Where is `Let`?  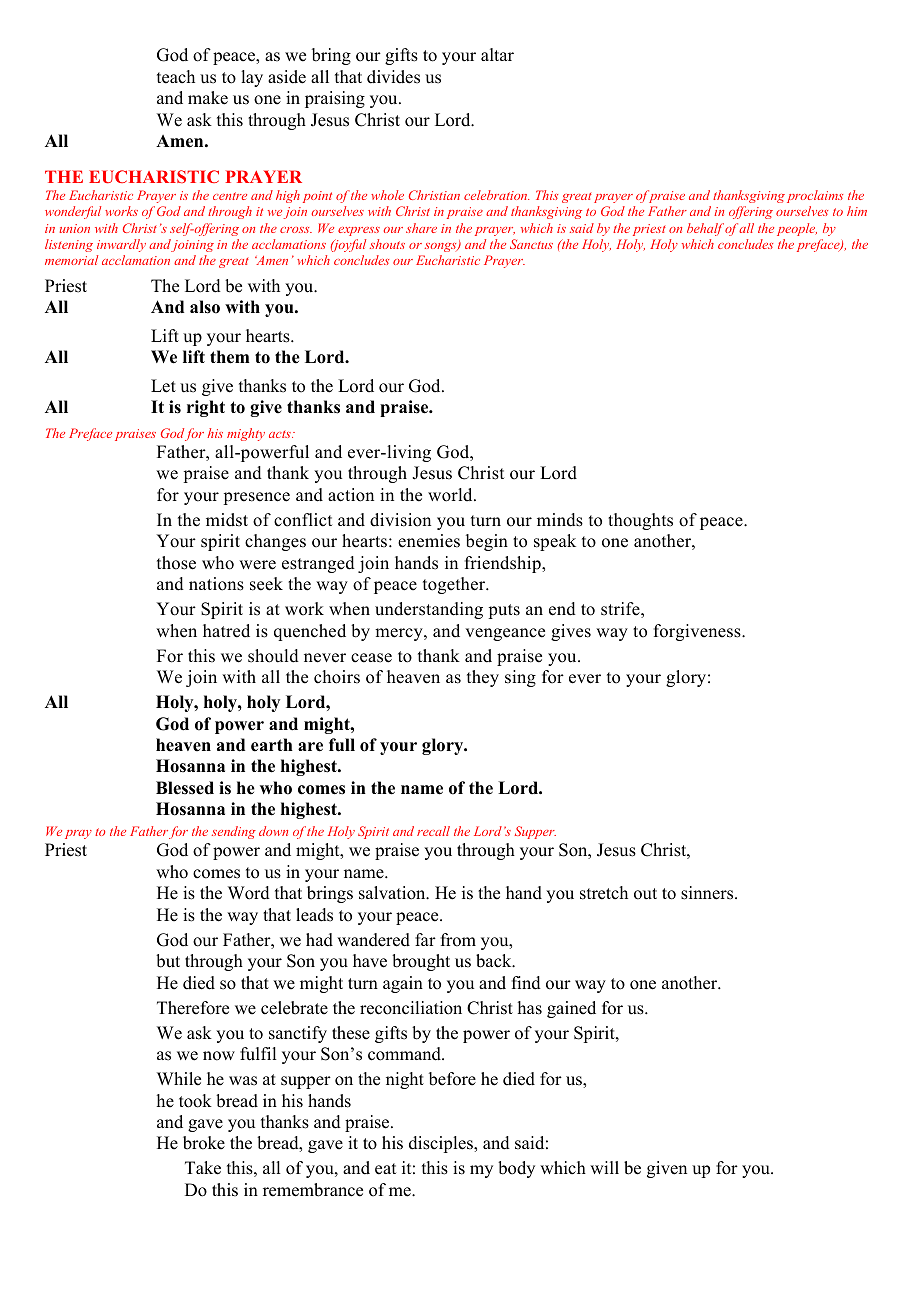
Let is located at coordinates (163, 386).
